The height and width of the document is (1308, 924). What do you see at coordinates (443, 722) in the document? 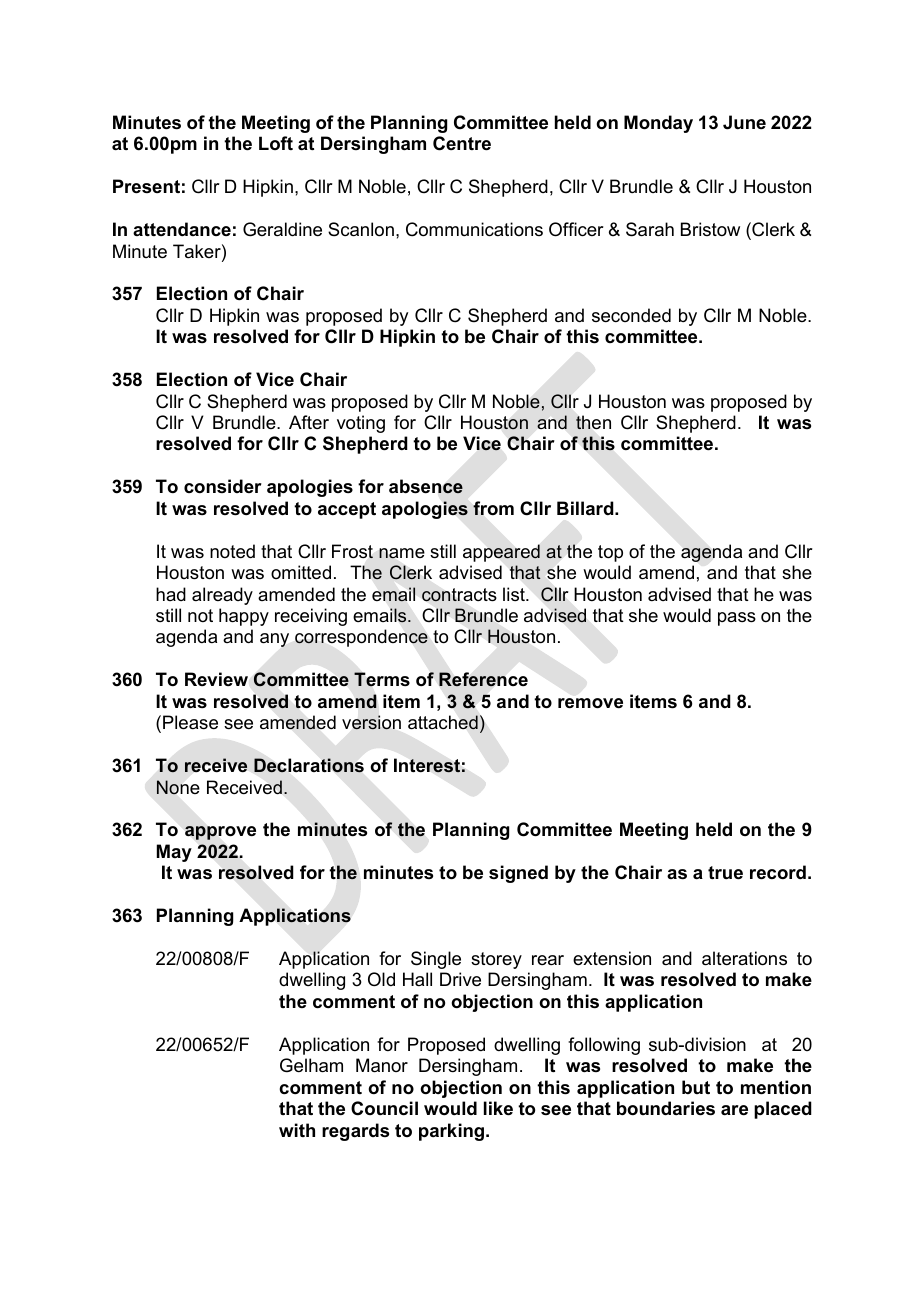
I see `attached` at bounding box center [443, 722].
